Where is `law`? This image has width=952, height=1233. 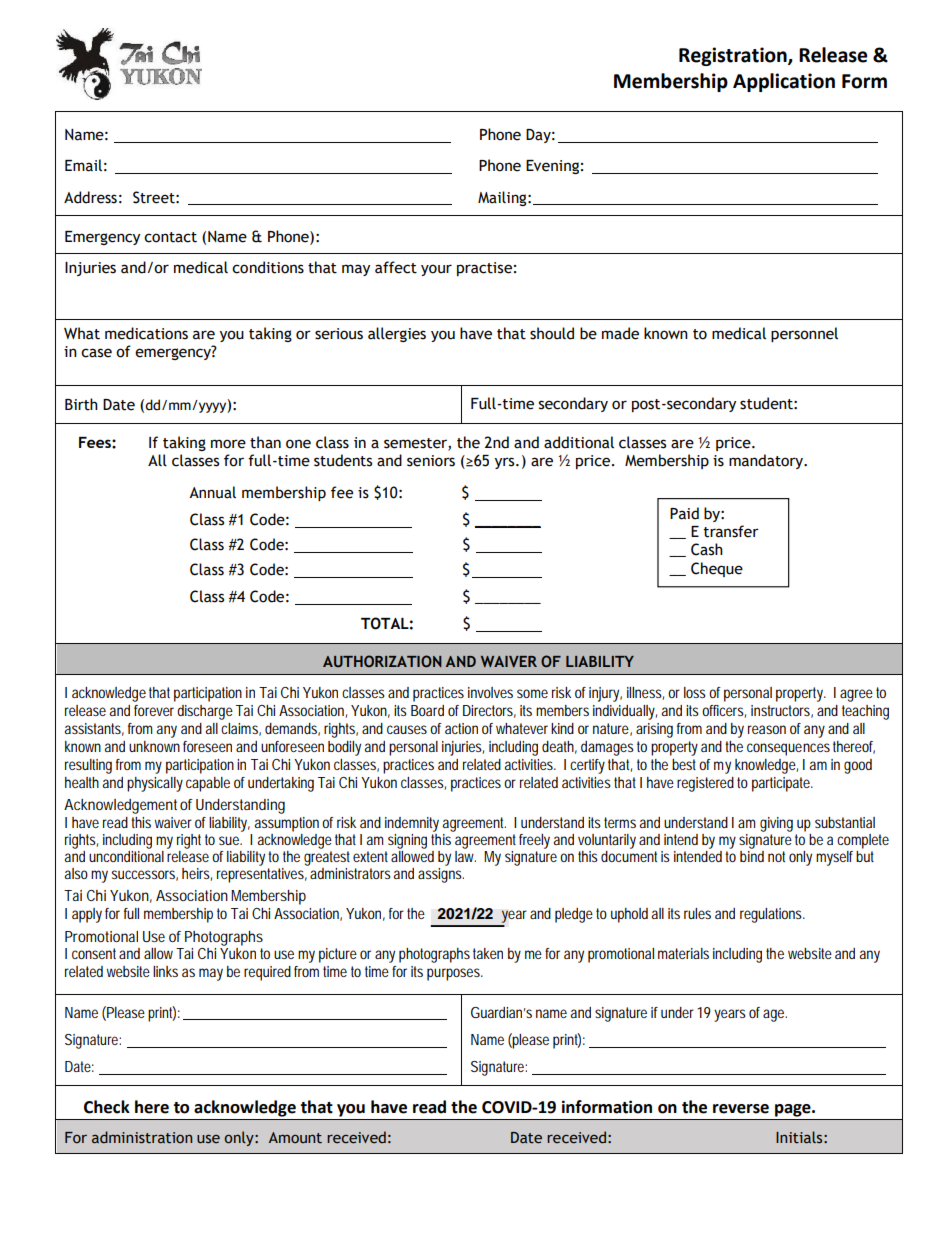
law is located at coordinates (465, 855).
